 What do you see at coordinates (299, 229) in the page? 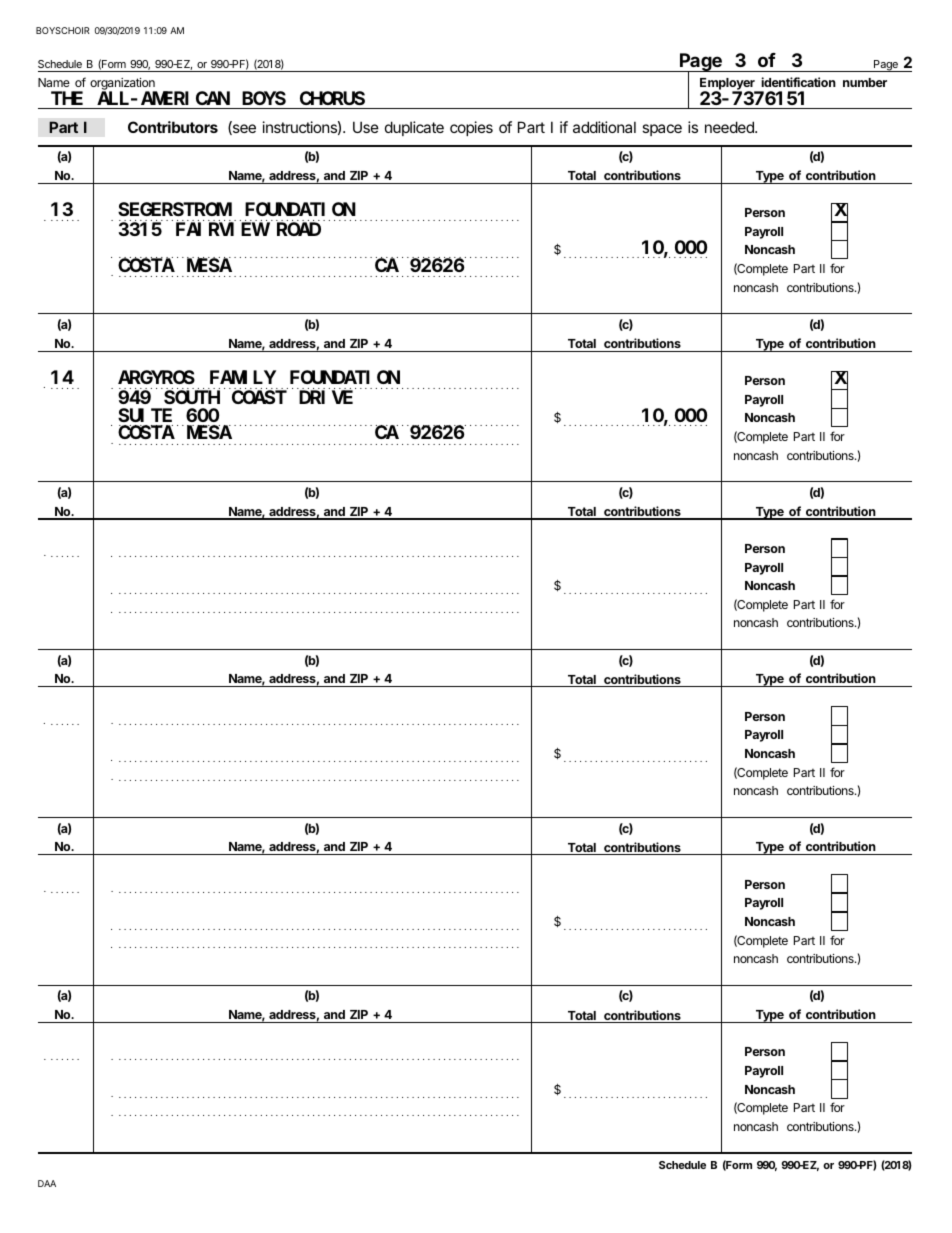
I see `ROAD` at bounding box center [299, 229].
